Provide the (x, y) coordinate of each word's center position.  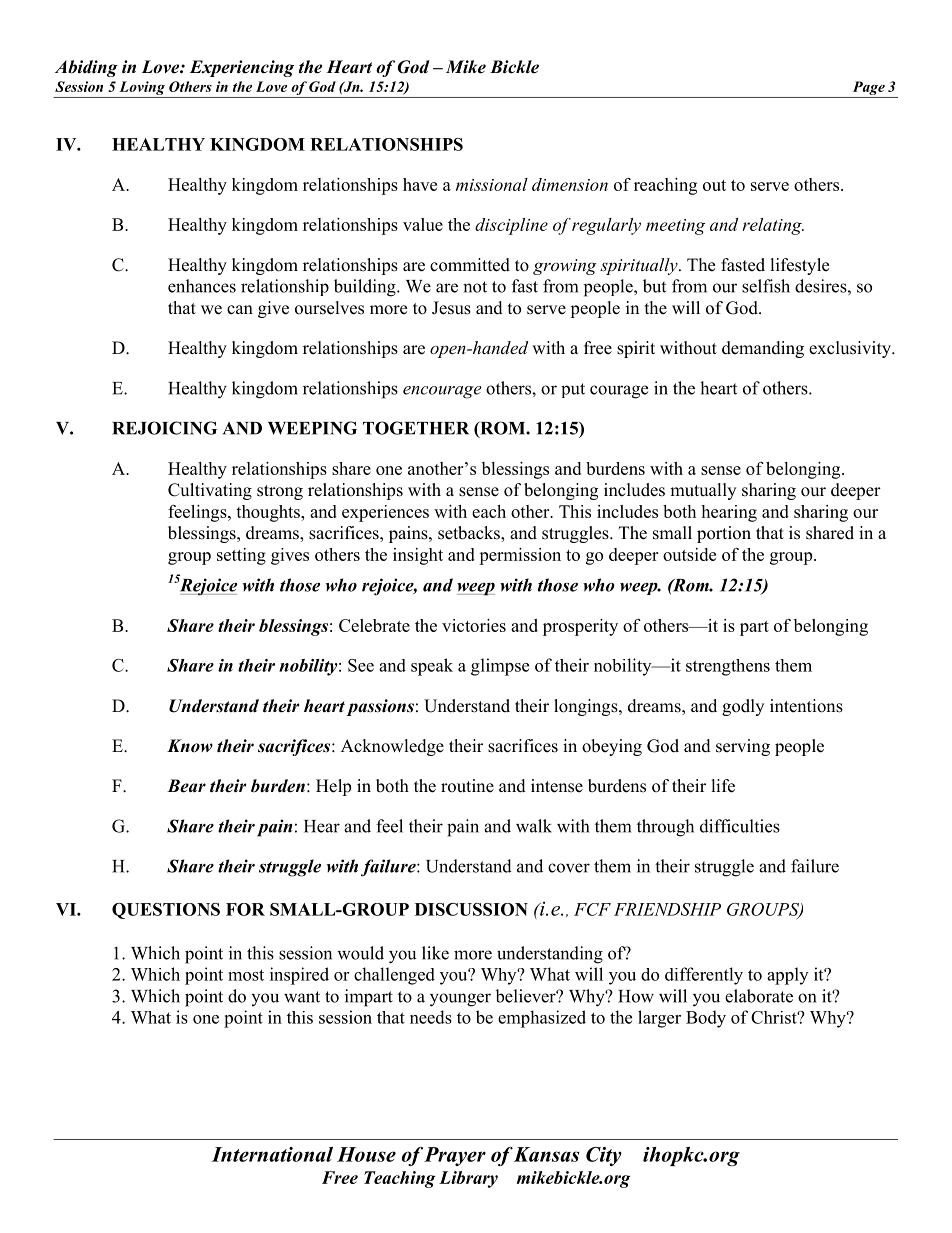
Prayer (455, 1156)
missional (492, 184)
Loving (142, 88)
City (604, 1156)
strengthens (728, 667)
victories (474, 625)
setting (241, 556)
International (272, 1154)
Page (869, 88)
